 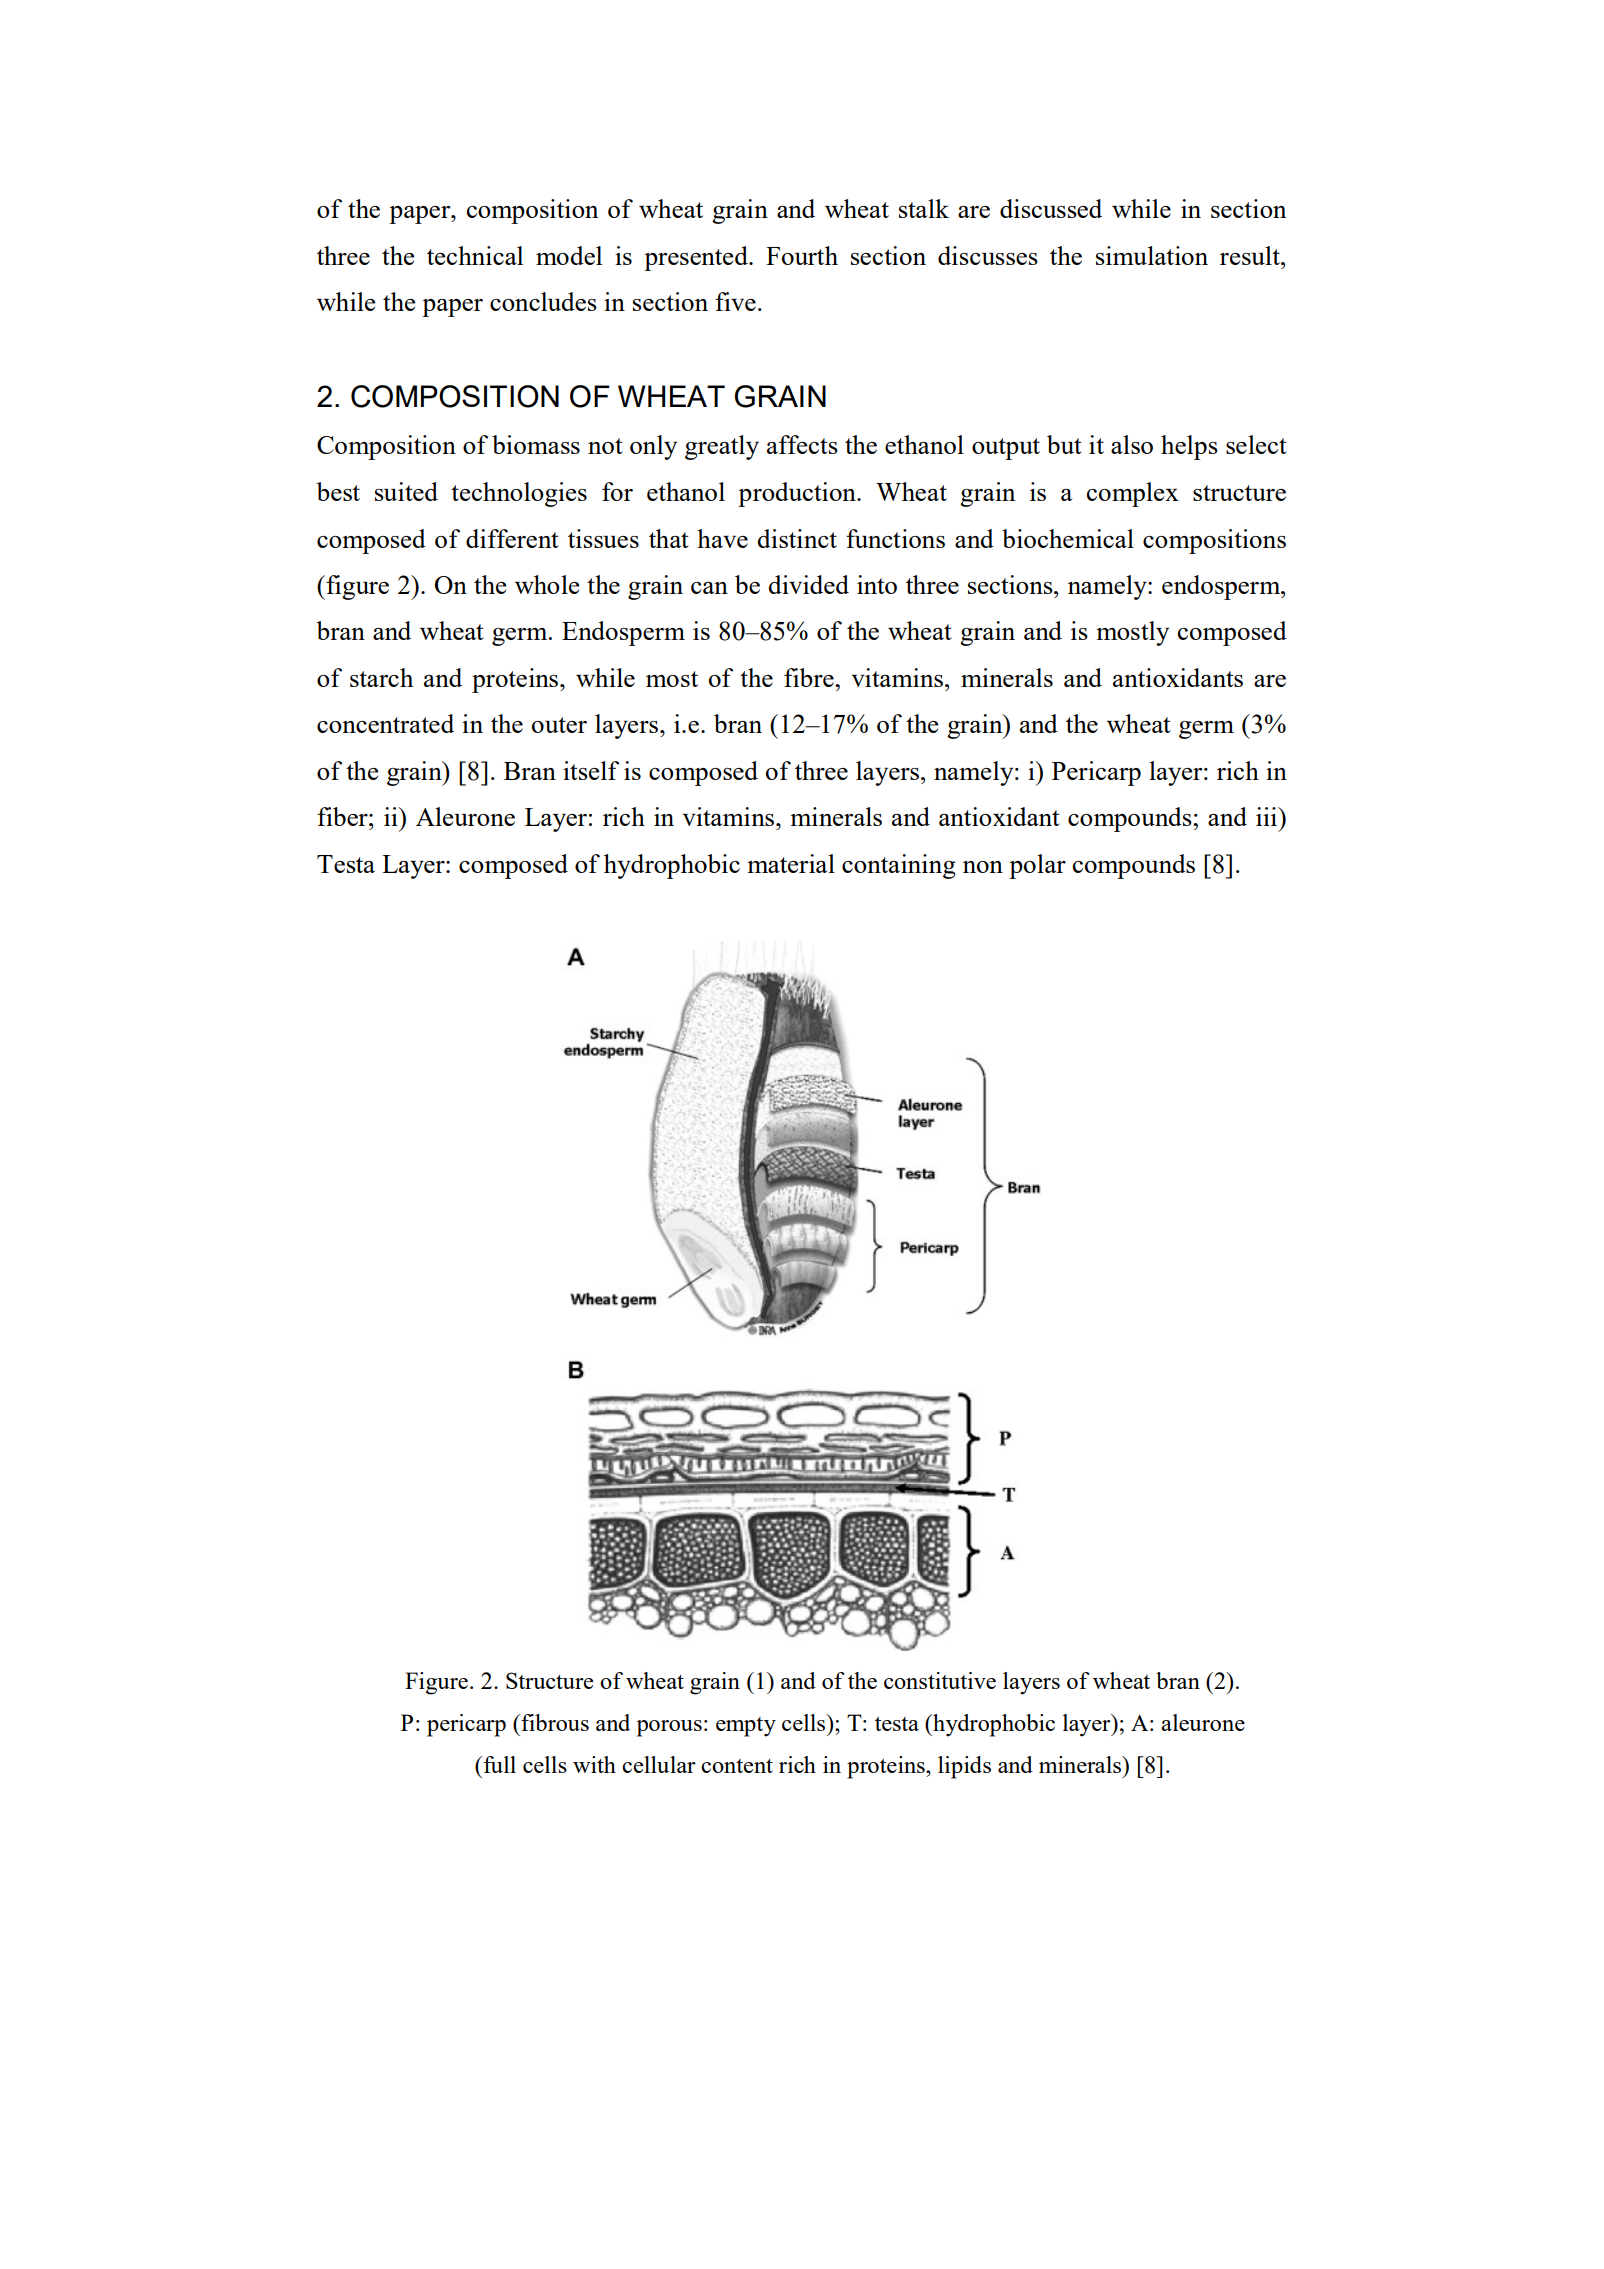 I want to click on technical, so click(x=475, y=255).
